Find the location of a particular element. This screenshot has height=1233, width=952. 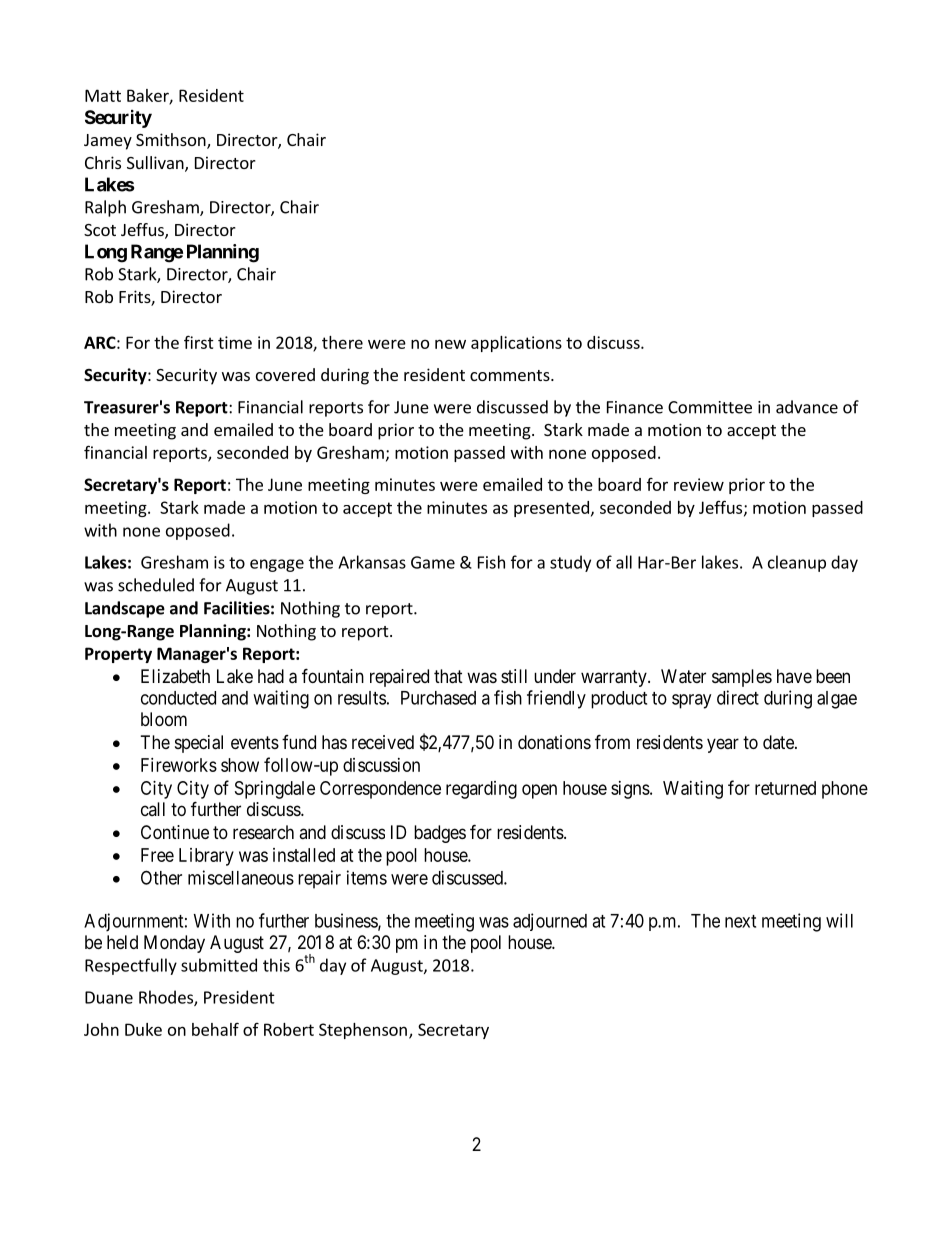

cleanup is located at coordinates (797, 563).
